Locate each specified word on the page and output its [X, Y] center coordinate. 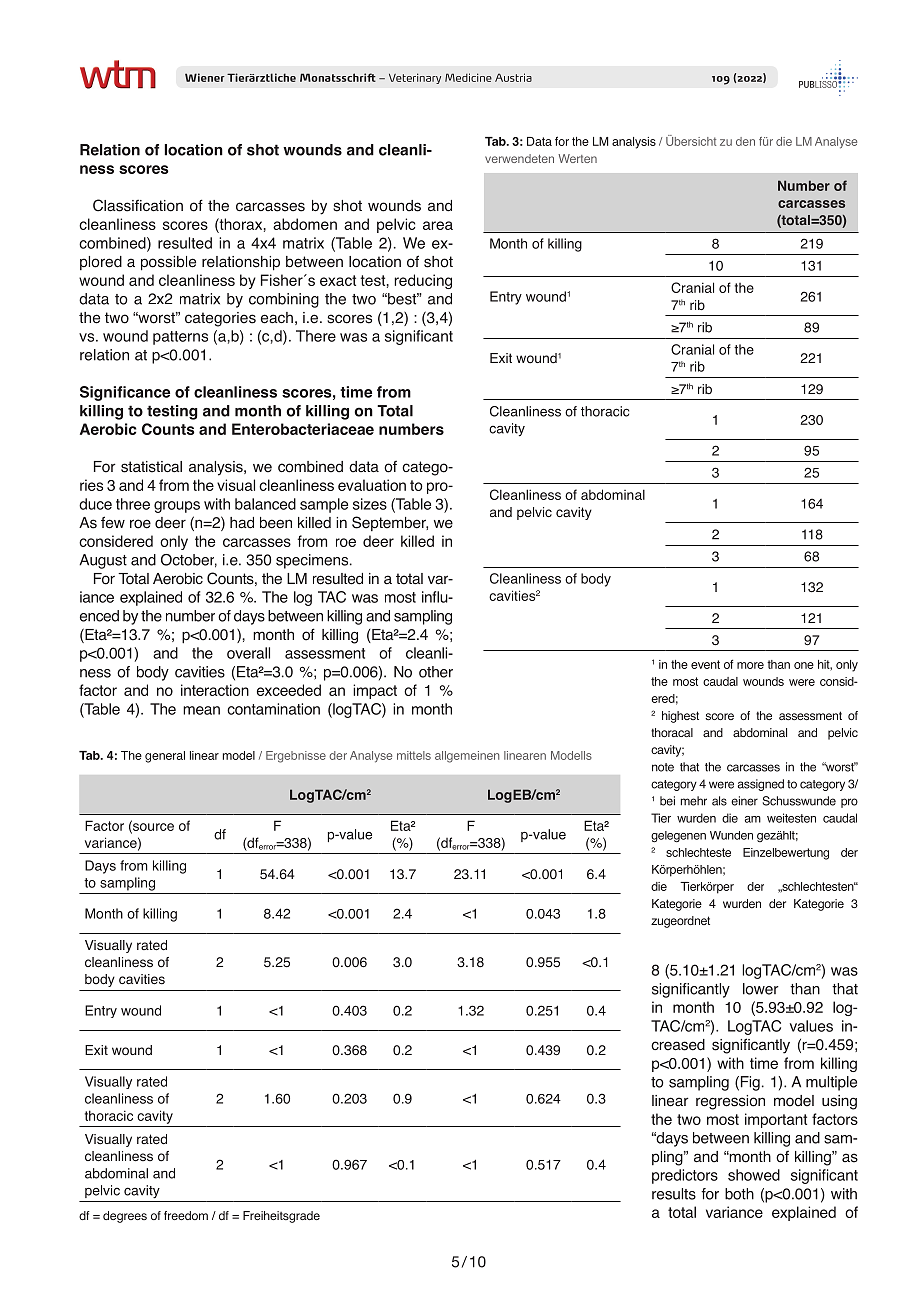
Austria [513, 77]
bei [667, 801]
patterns [180, 338]
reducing [423, 281]
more [750, 665]
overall [248, 653]
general [165, 757]
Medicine [468, 77]
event [705, 664]
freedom [186, 1215]
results [674, 1194]
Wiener [205, 77]
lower [761, 989]
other [436, 672]
